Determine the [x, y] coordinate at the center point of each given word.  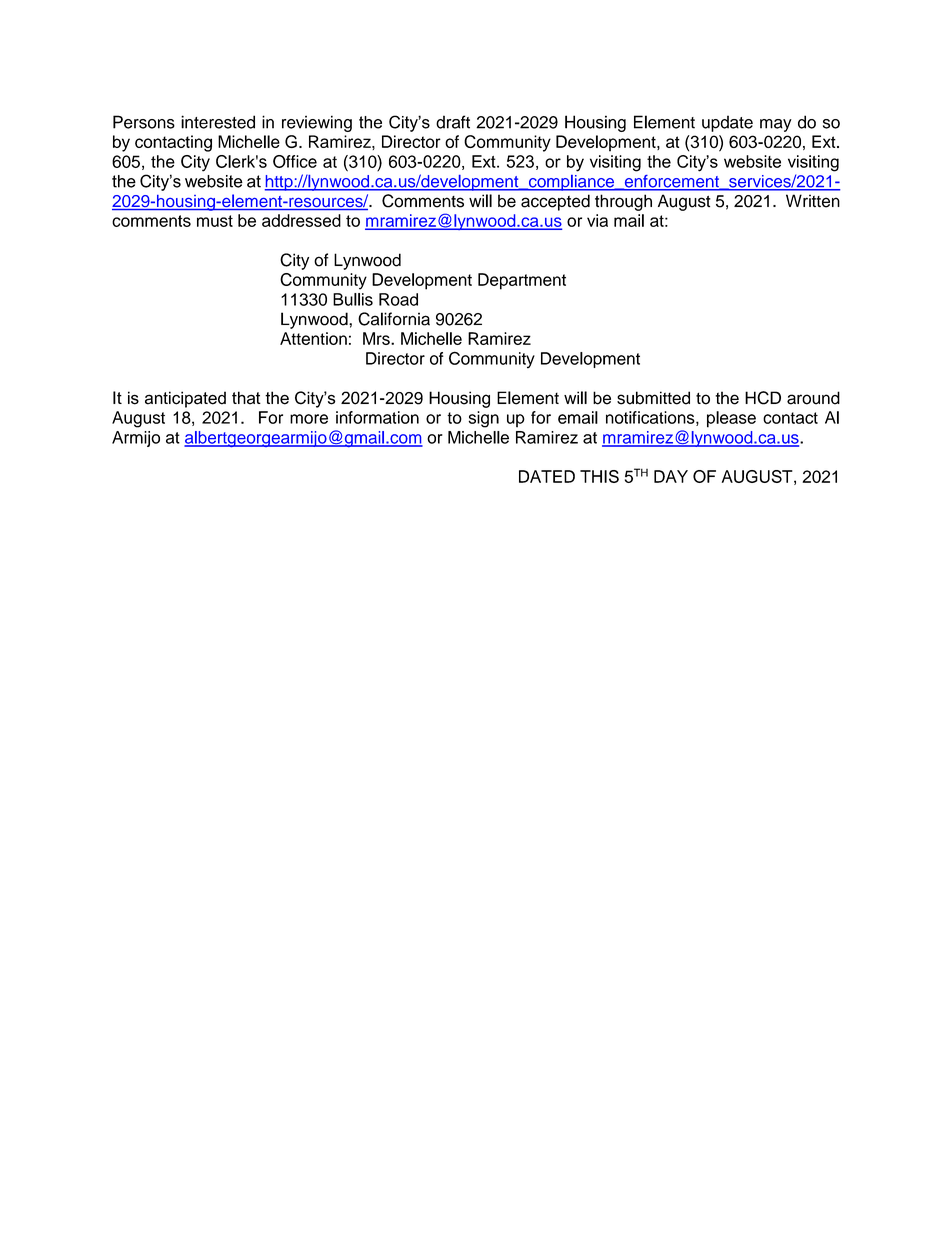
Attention [313, 338]
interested [218, 122]
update [727, 123]
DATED [547, 476]
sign [484, 419]
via [597, 220]
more [309, 419]
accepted [555, 202]
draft [453, 122]
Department [522, 281]
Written [813, 201]
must [215, 221]
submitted [653, 398]
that [246, 398]
